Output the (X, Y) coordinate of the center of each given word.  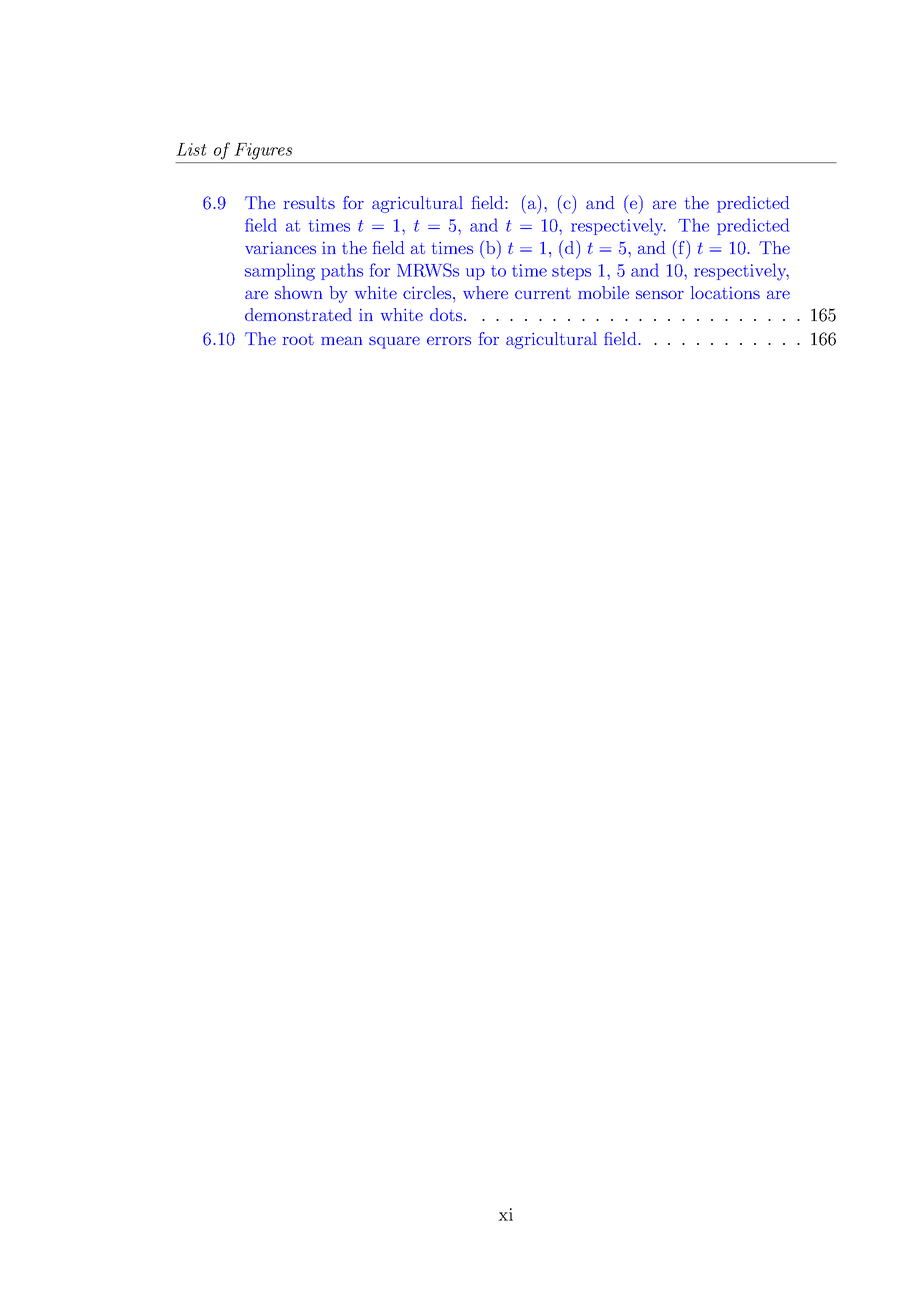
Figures (263, 151)
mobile (603, 292)
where (485, 292)
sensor (660, 294)
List (191, 149)
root (298, 339)
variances (280, 248)
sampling (280, 272)
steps (571, 272)
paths (342, 271)
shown (298, 292)
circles (428, 292)
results (309, 202)
